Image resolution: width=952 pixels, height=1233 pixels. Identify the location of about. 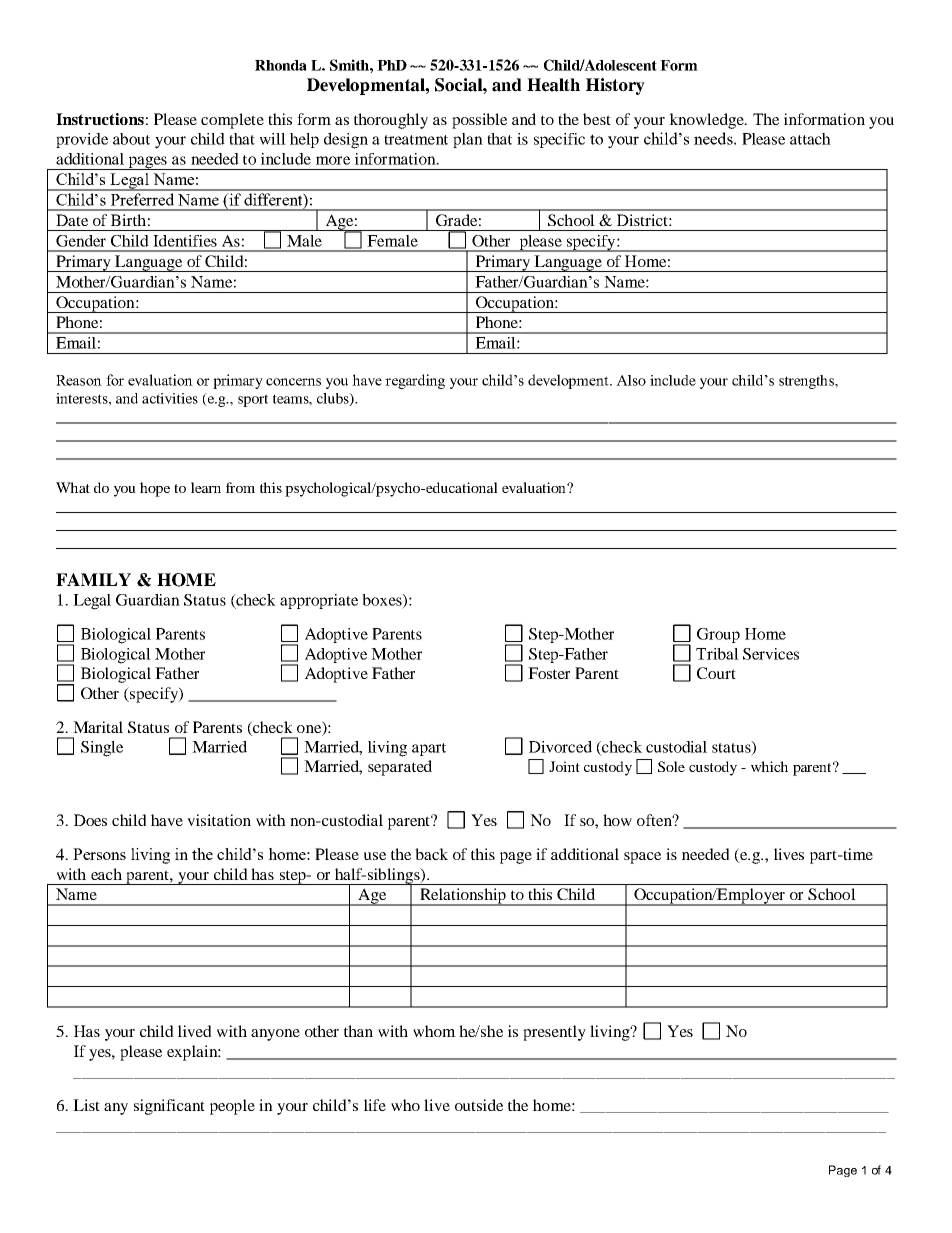
(131, 139).
